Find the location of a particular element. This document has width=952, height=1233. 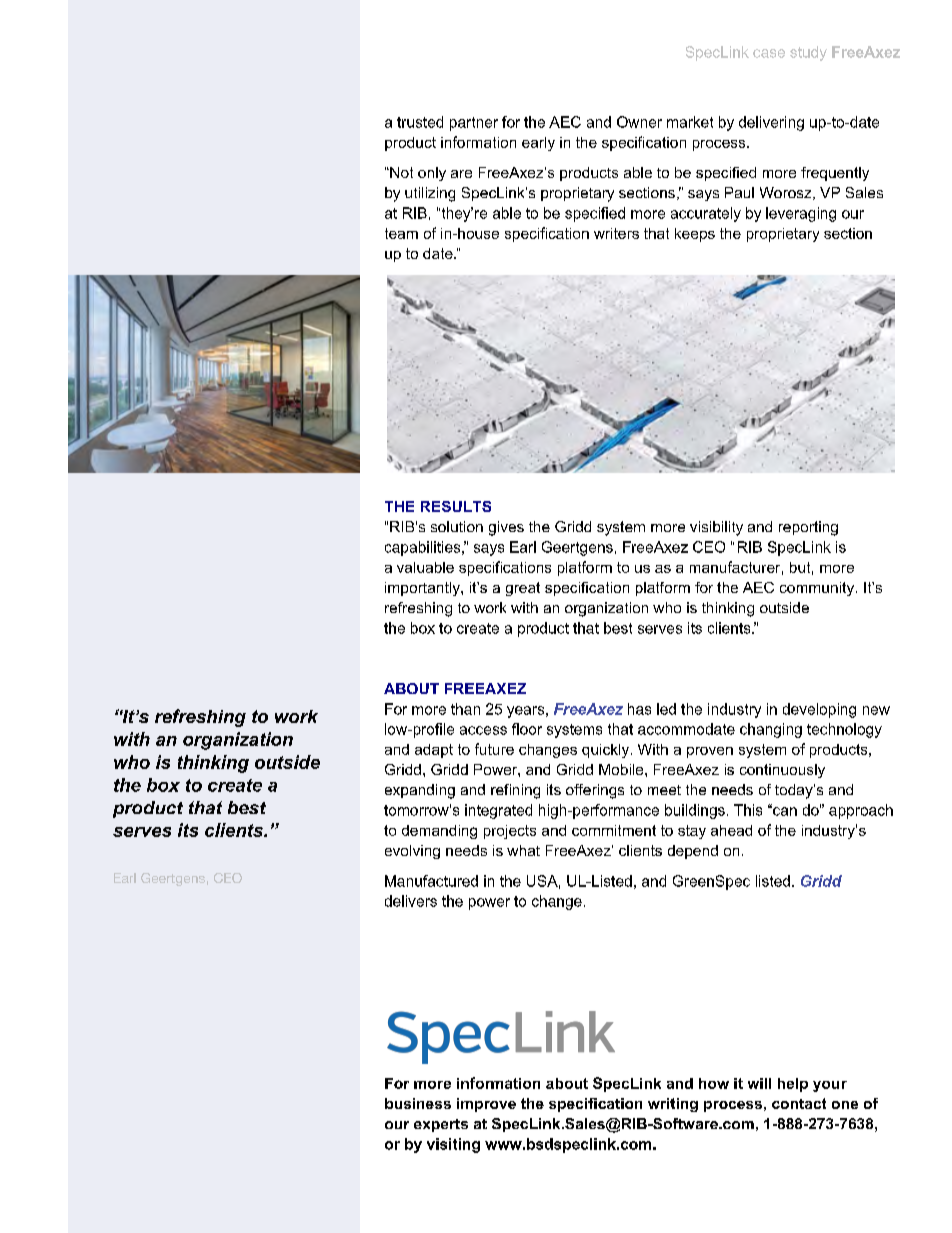

reporting is located at coordinates (808, 528).
